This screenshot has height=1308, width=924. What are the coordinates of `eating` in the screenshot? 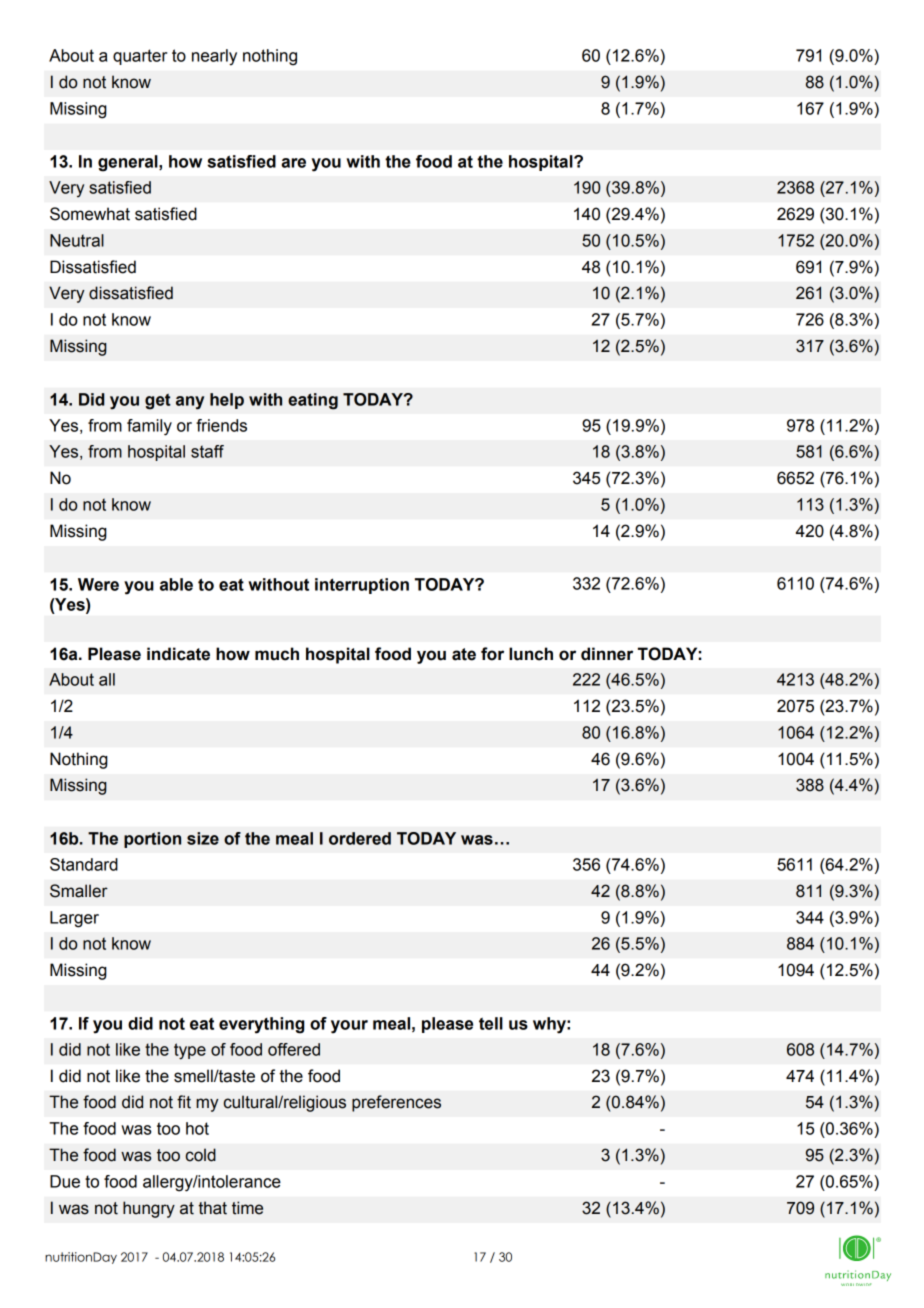 It's located at (313, 401).
